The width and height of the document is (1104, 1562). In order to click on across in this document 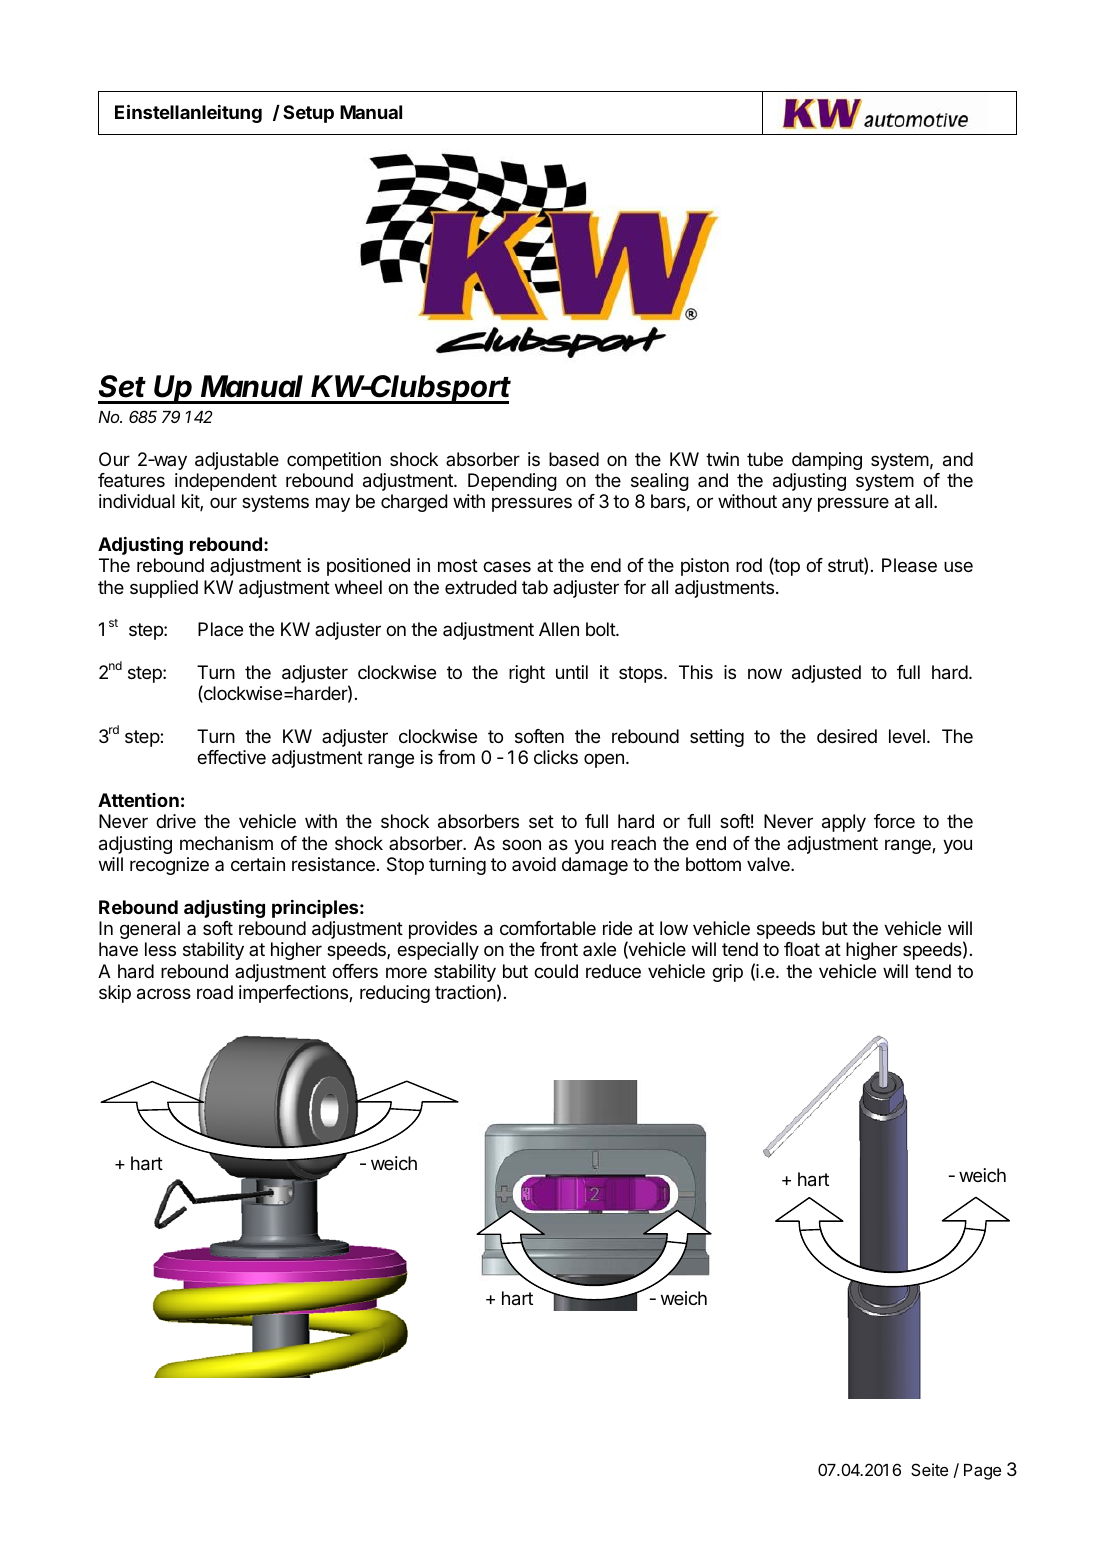, I will do `click(164, 994)`.
